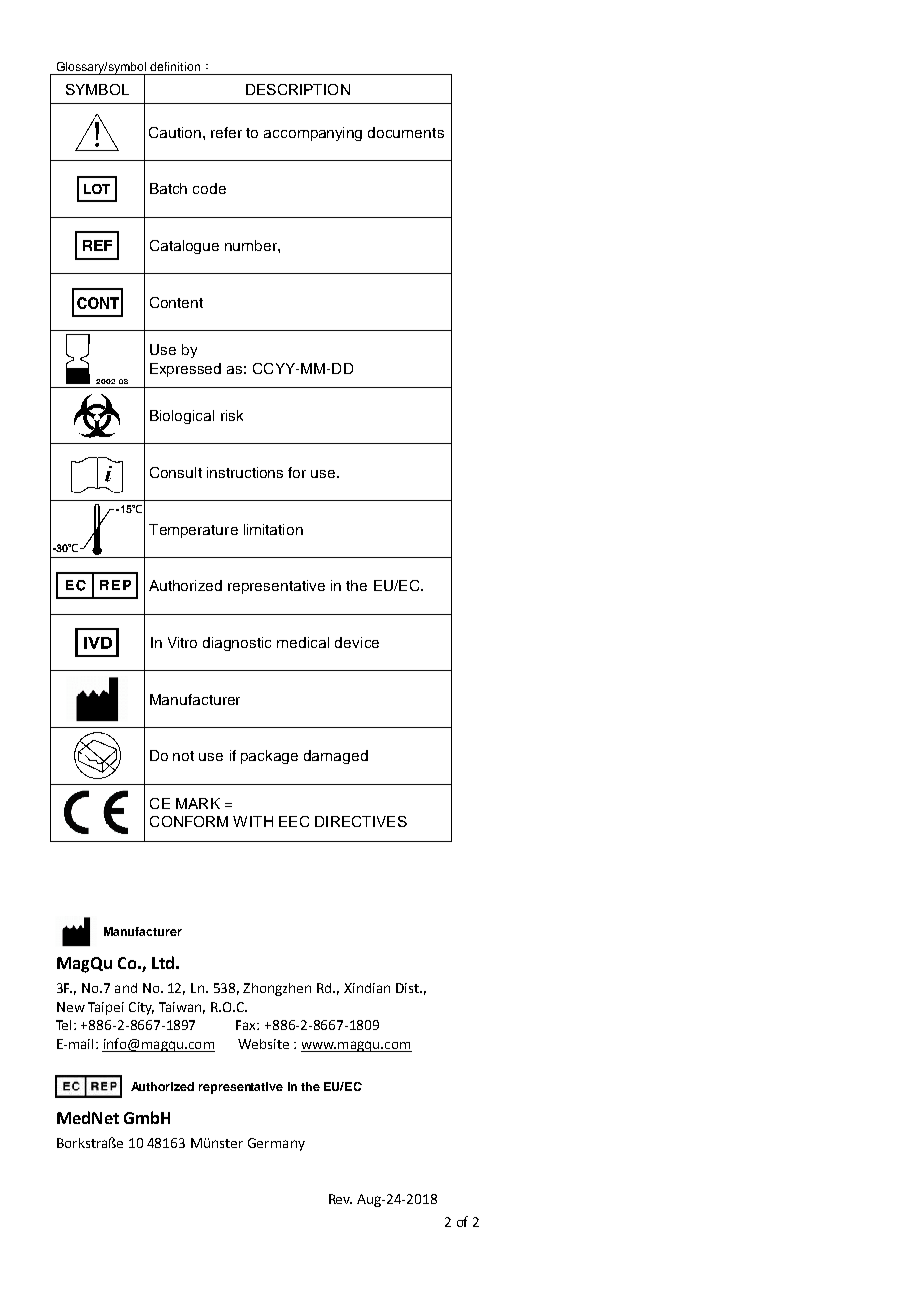 The width and height of the image is (924, 1308). I want to click on Germany, so click(276, 1144).
